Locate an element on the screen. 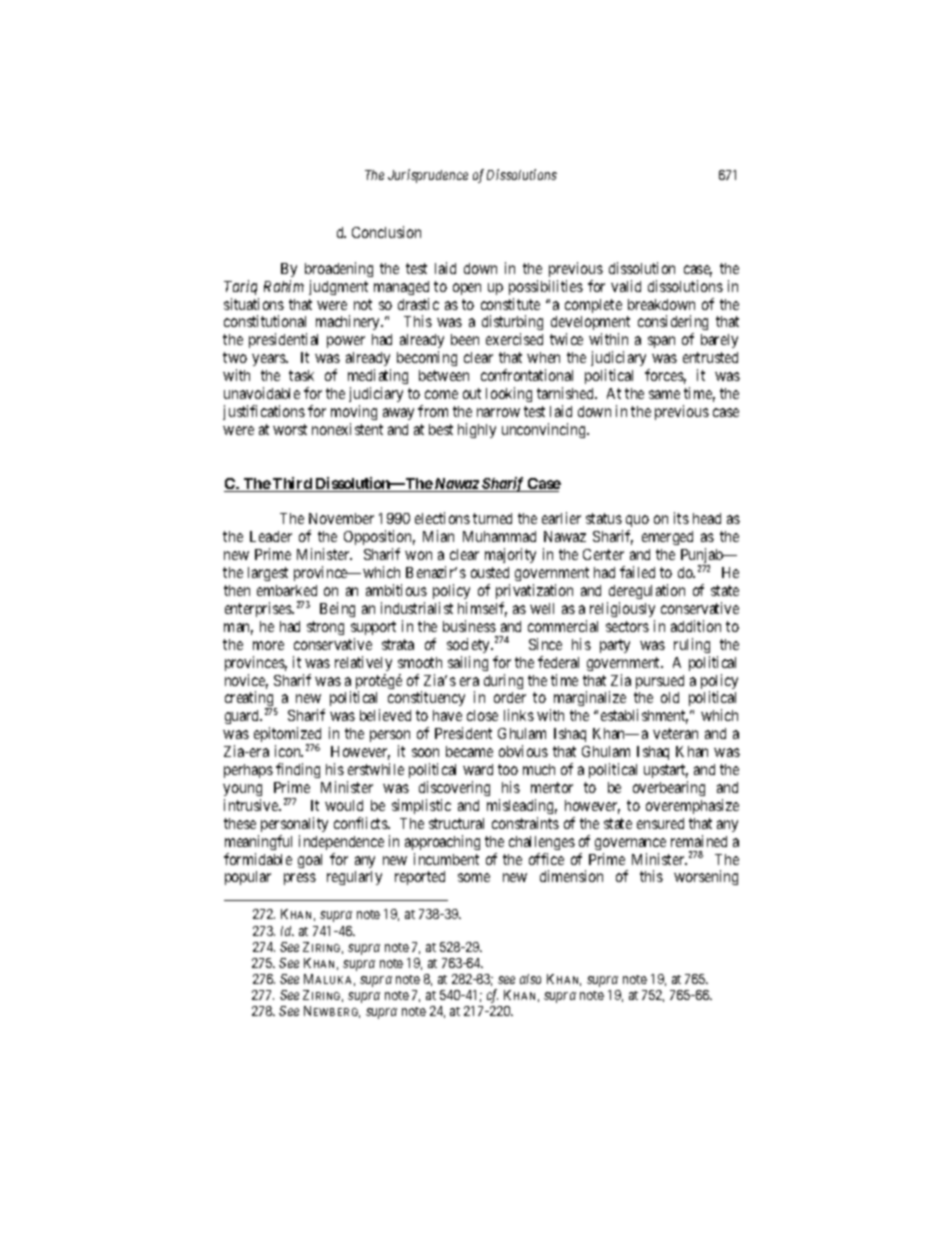  Jurisprudence is located at coordinates (428, 176).
